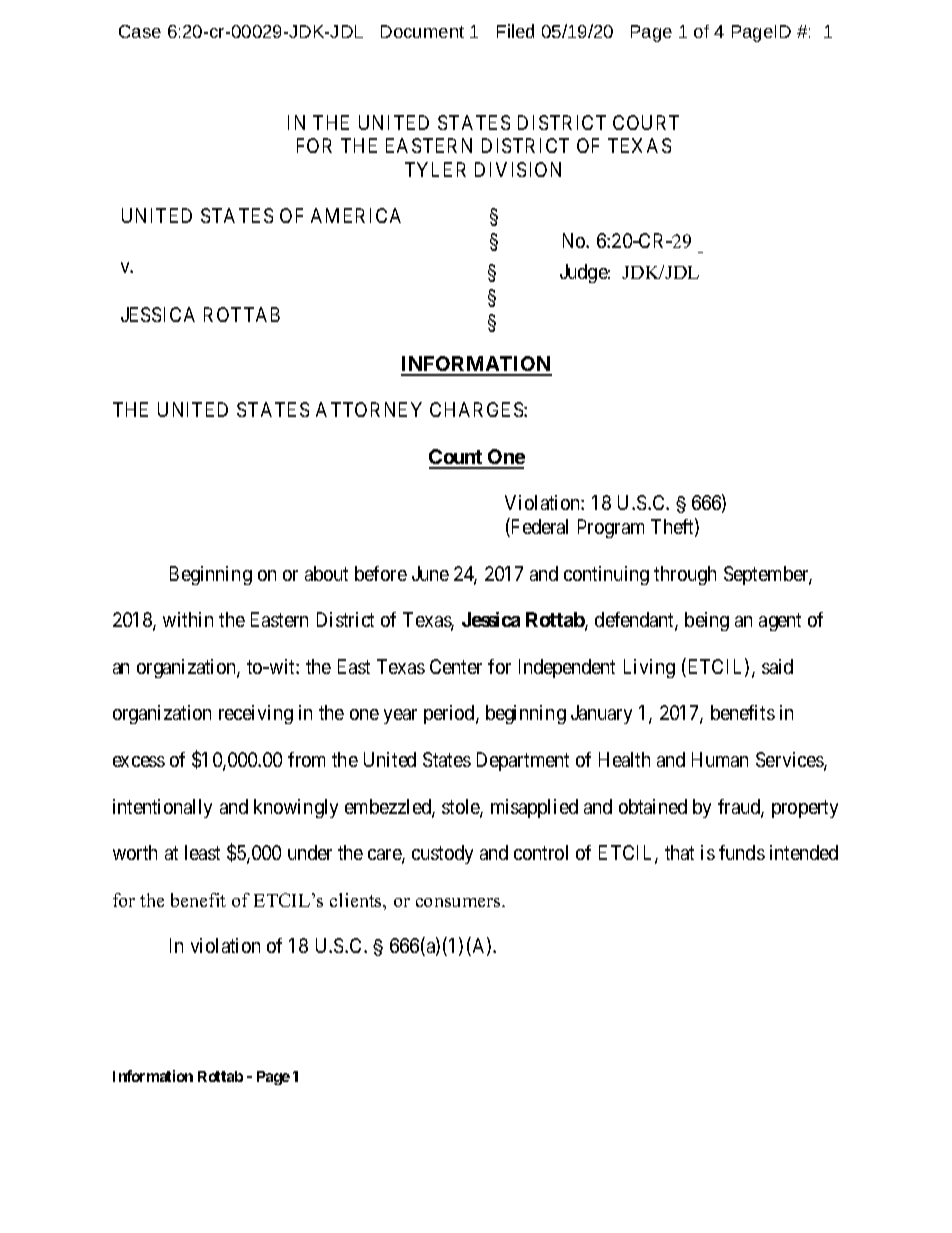 The image size is (952, 1233). What do you see at coordinates (742, 852) in the screenshot?
I see `funds` at bounding box center [742, 852].
